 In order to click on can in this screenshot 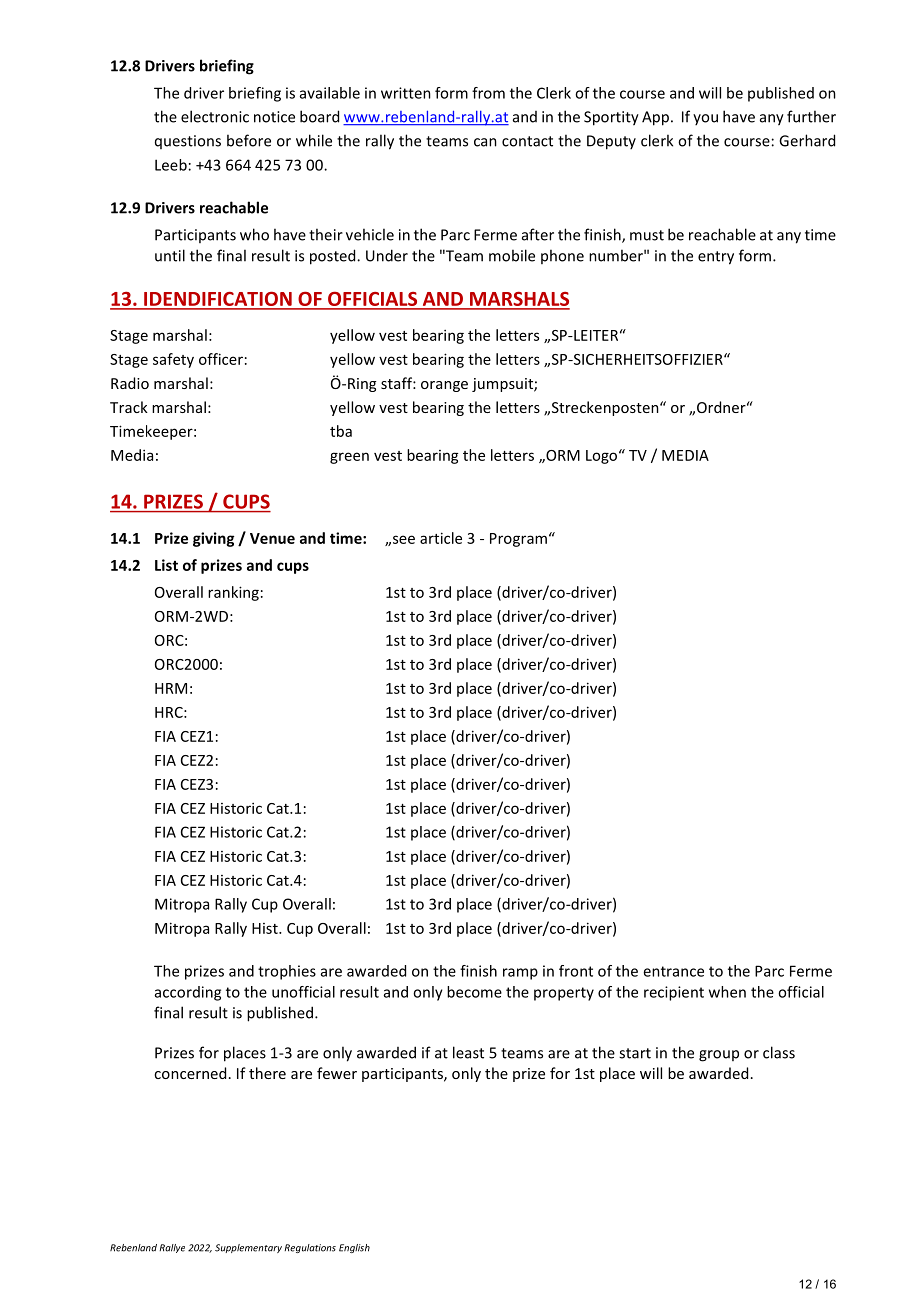, I will do `click(485, 142)`.
